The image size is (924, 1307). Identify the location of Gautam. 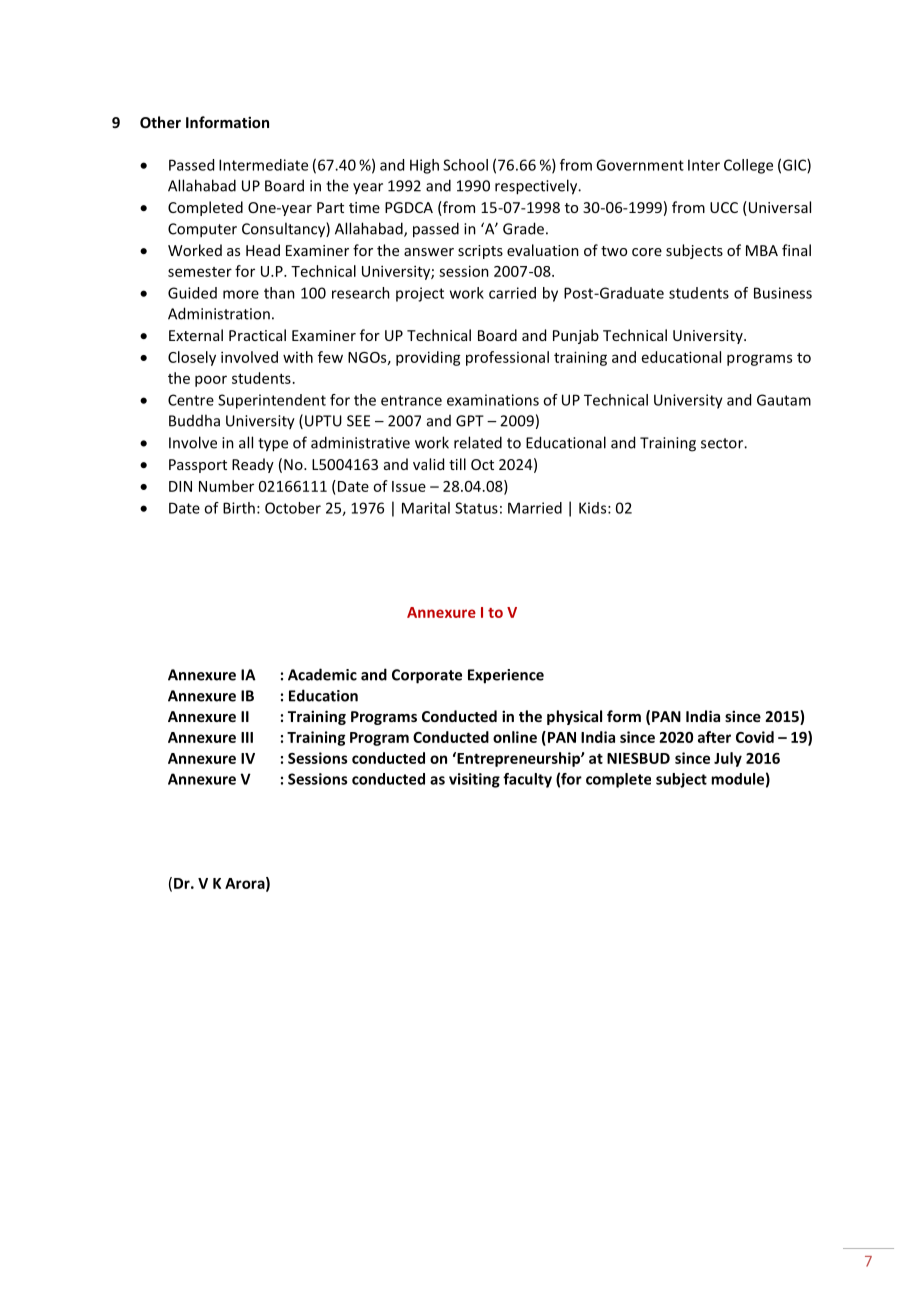
(784, 400).
